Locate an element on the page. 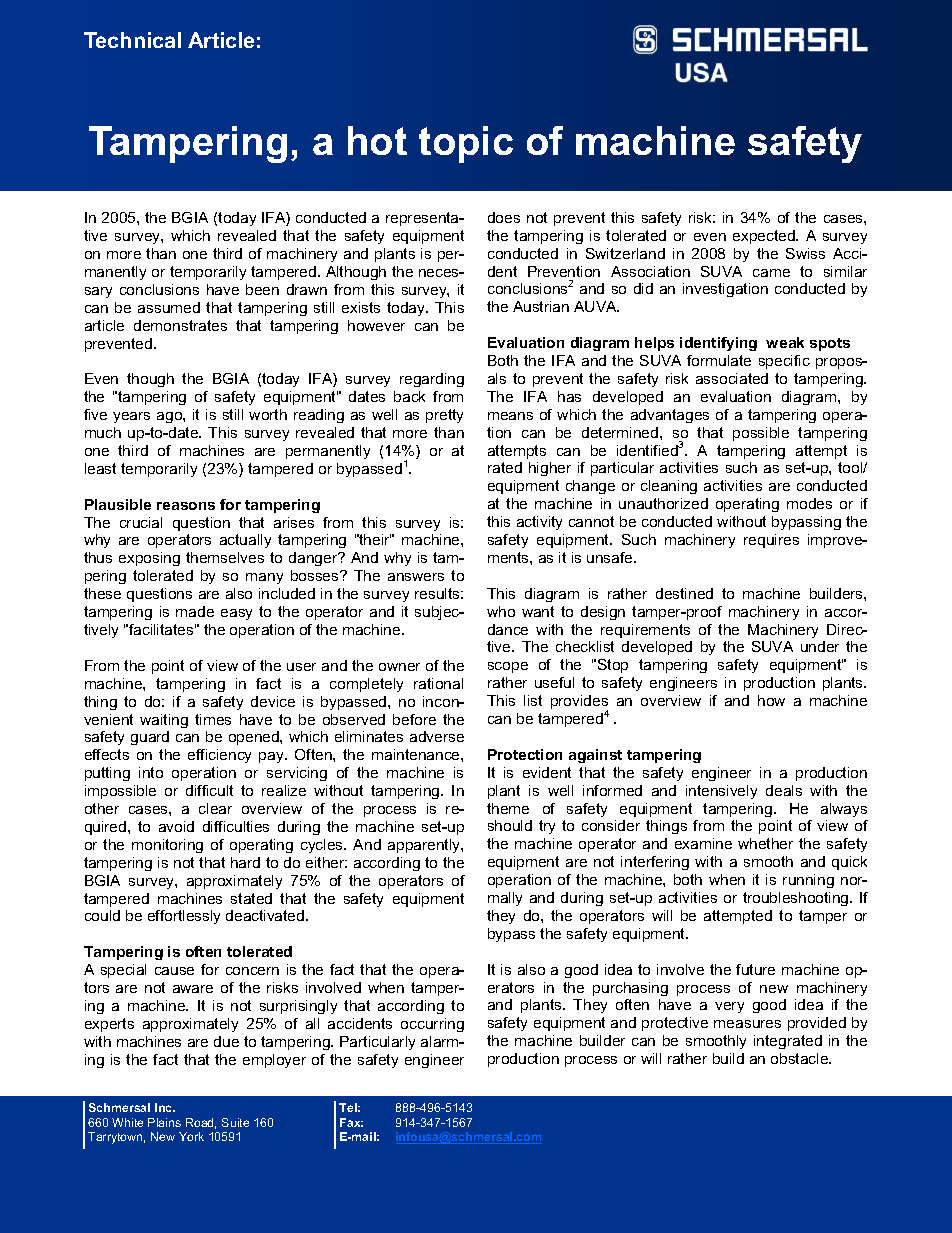 Image resolution: width=952 pixels, height=1233 pixels. made is located at coordinates (195, 611).
